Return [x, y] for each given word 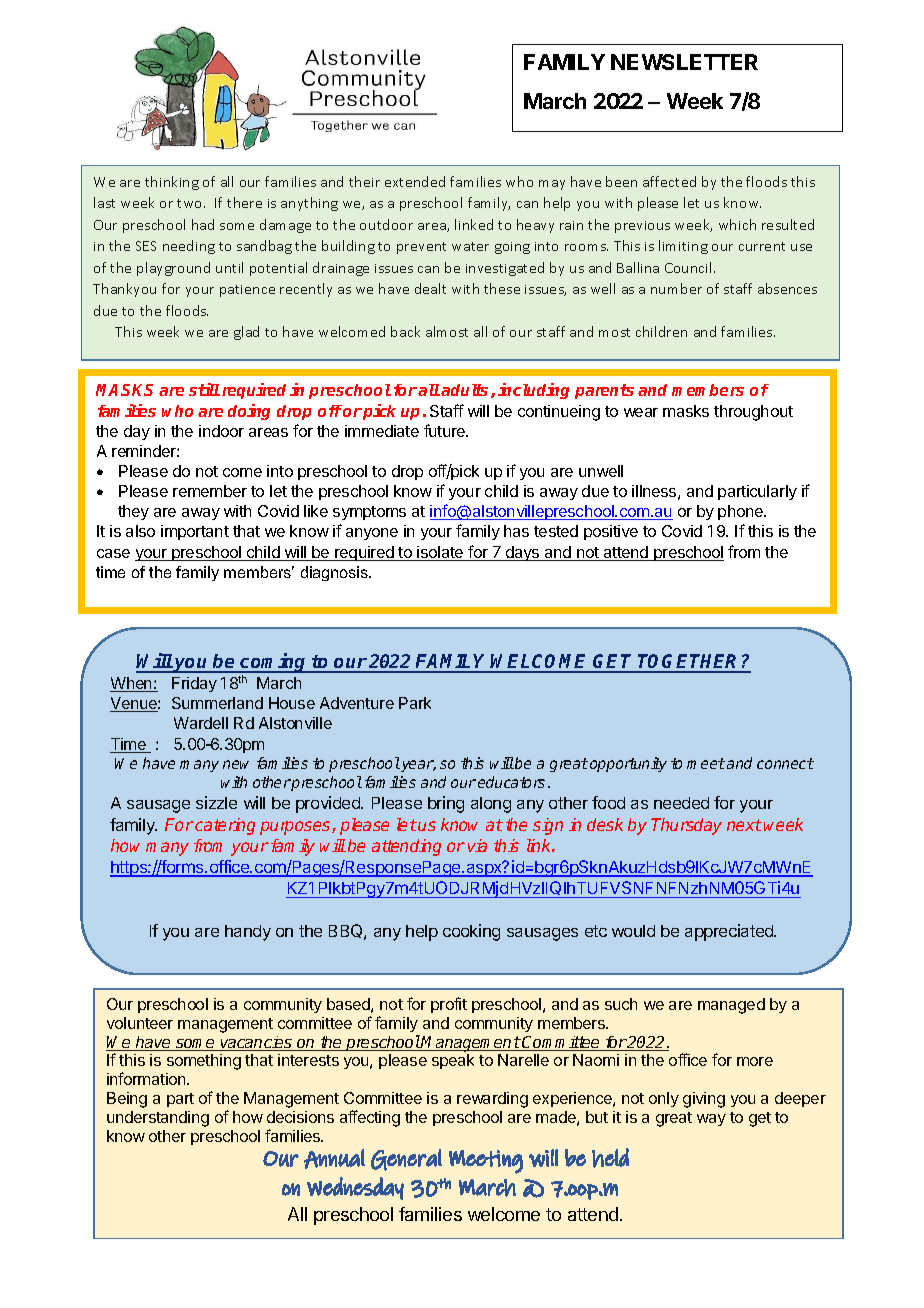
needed [681, 803]
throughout [753, 413]
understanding [158, 1119]
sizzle [216, 802]
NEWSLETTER [684, 62]
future [446, 430]
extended [415, 181]
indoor [221, 431]
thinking [172, 183]
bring [446, 804]
